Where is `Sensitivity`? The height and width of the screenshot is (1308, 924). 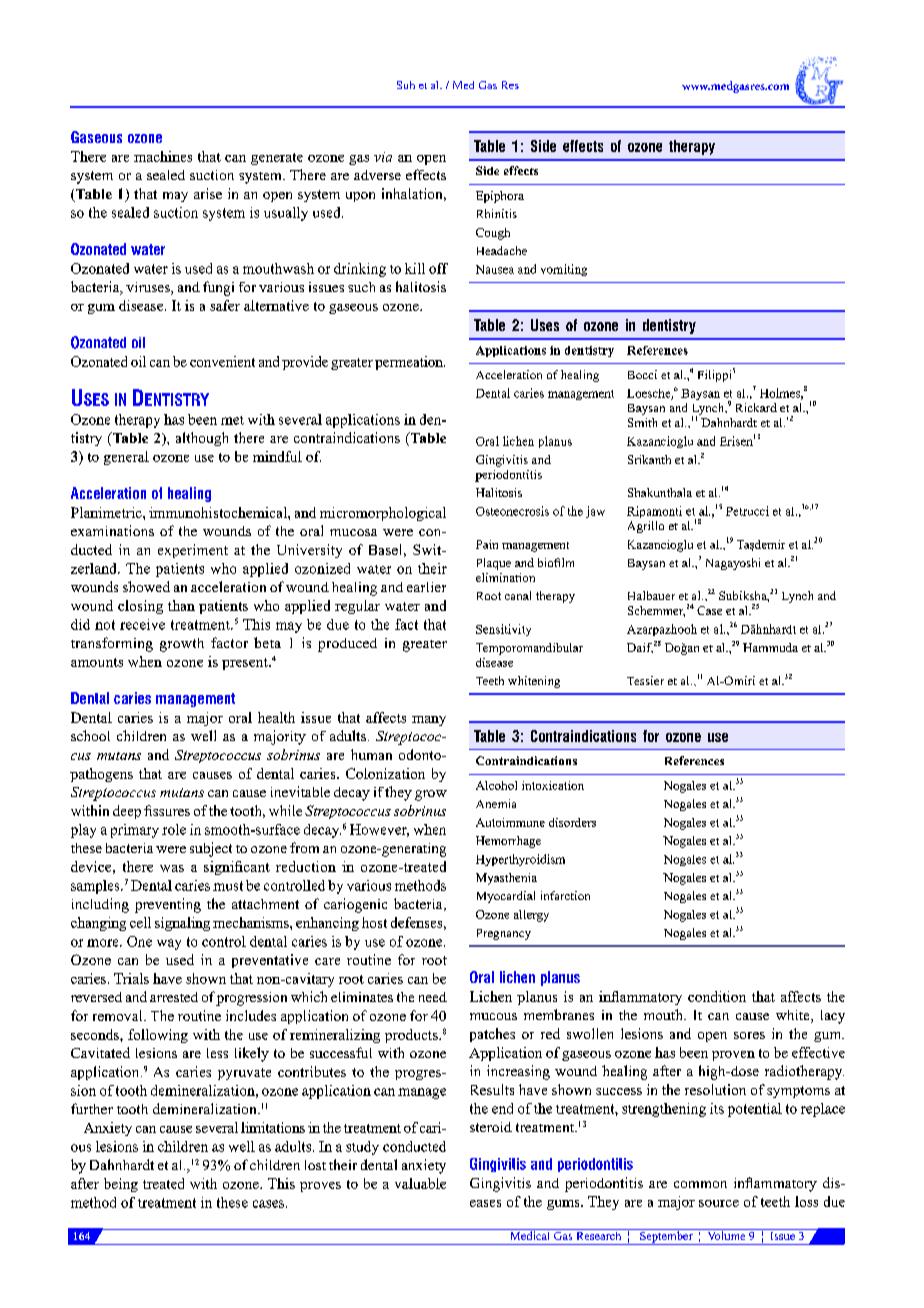 Sensitivity is located at coordinates (503, 630).
